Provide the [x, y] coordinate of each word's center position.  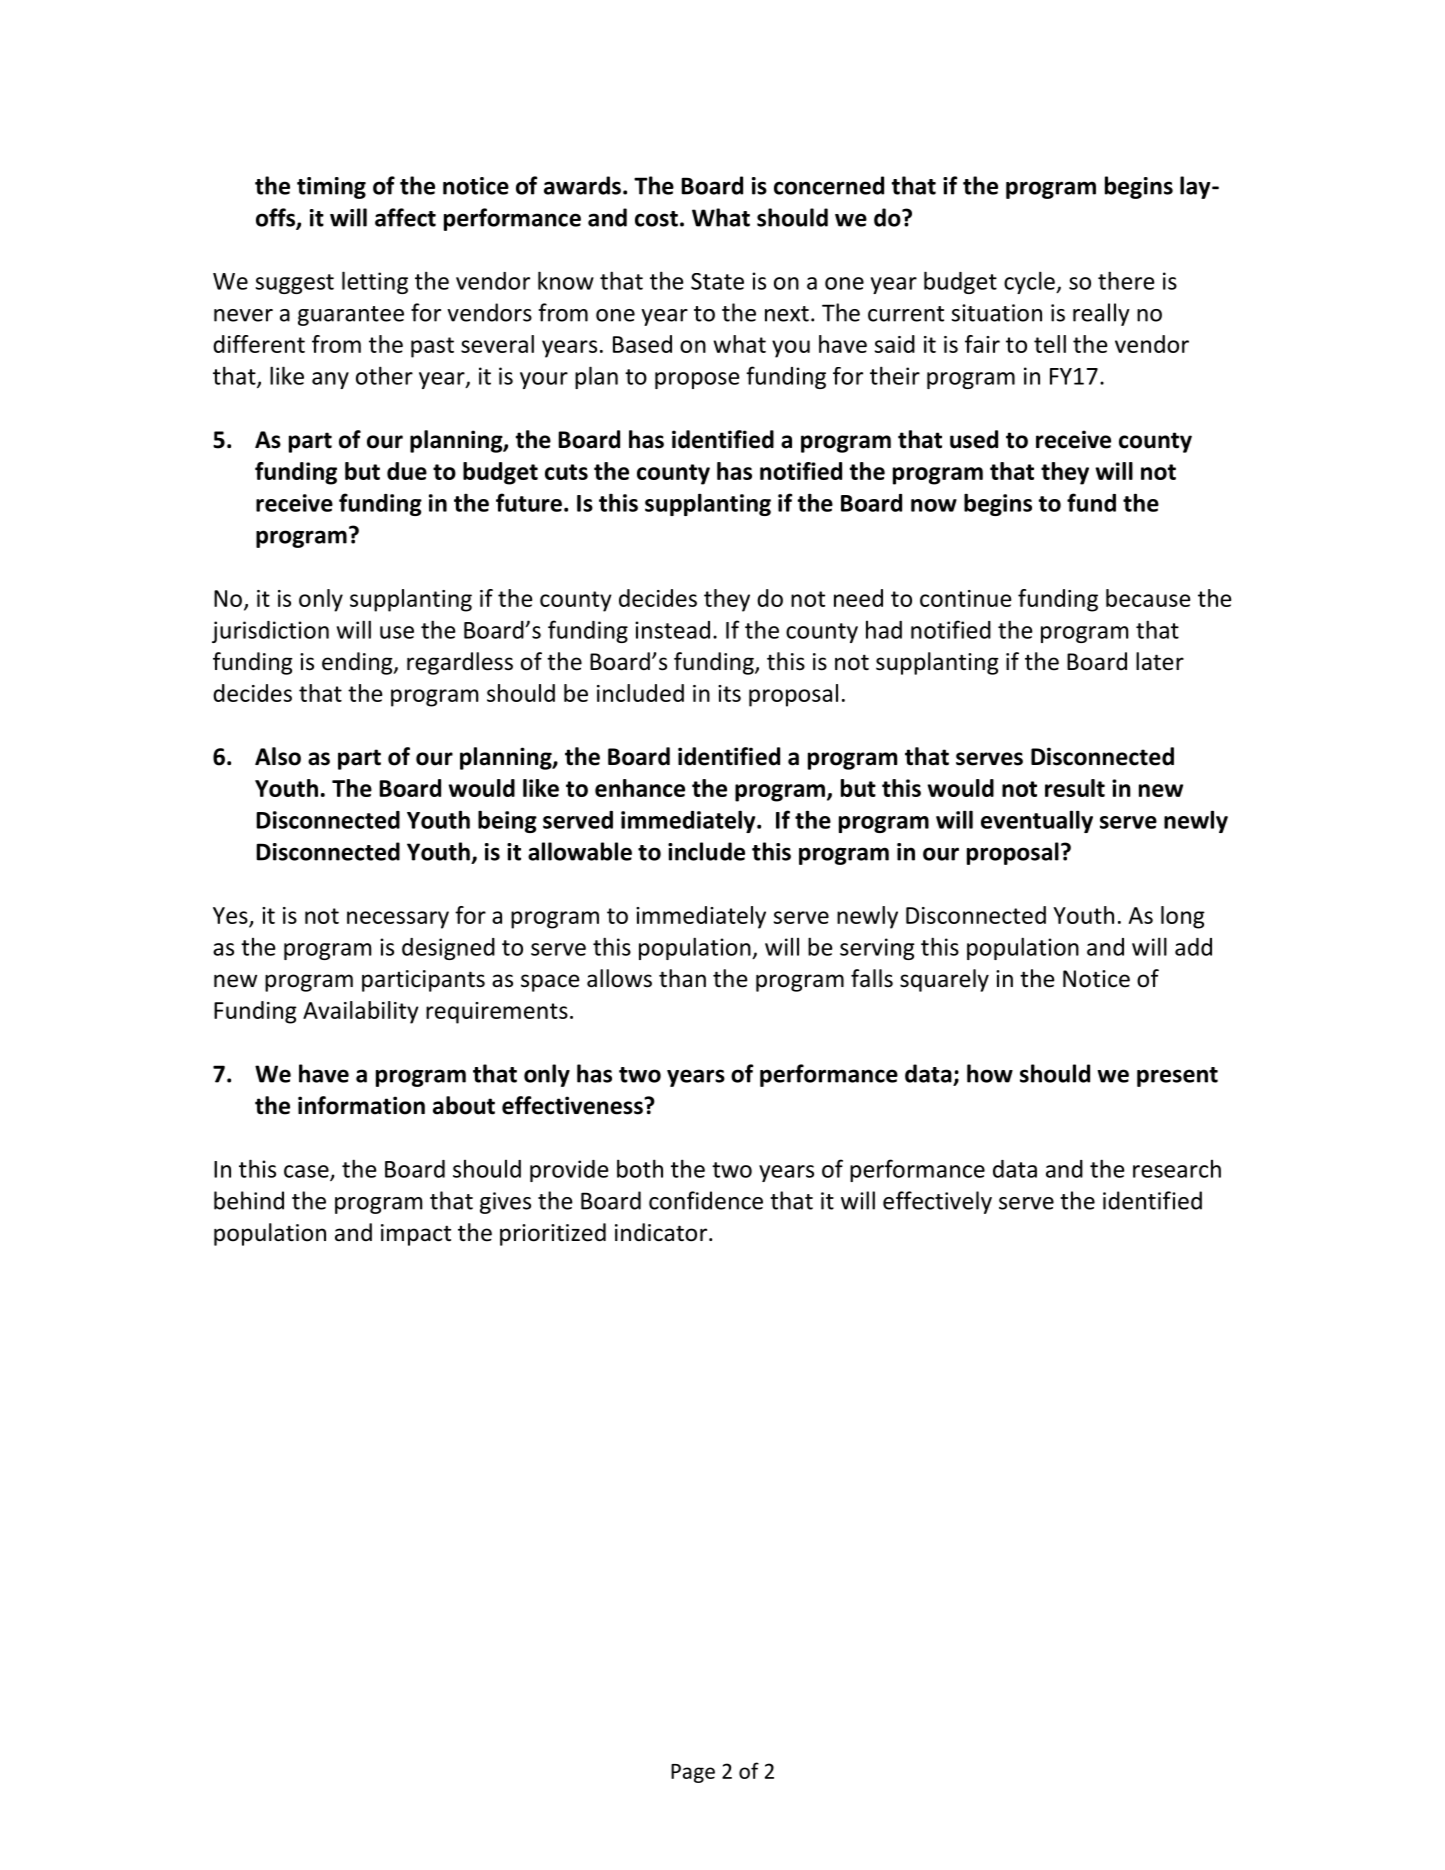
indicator [662, 1232]
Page [693, 1773]
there [1126, 280]
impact [416, 1235]
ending [358, 663]
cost [656, 219]
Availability [361, 1012]
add [1193, 947]
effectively [937, 1202]
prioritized [553, 1234]
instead [672, 630]
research [1177, 1169]
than [682, 978]
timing [331, 188]
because [1148, 598]
